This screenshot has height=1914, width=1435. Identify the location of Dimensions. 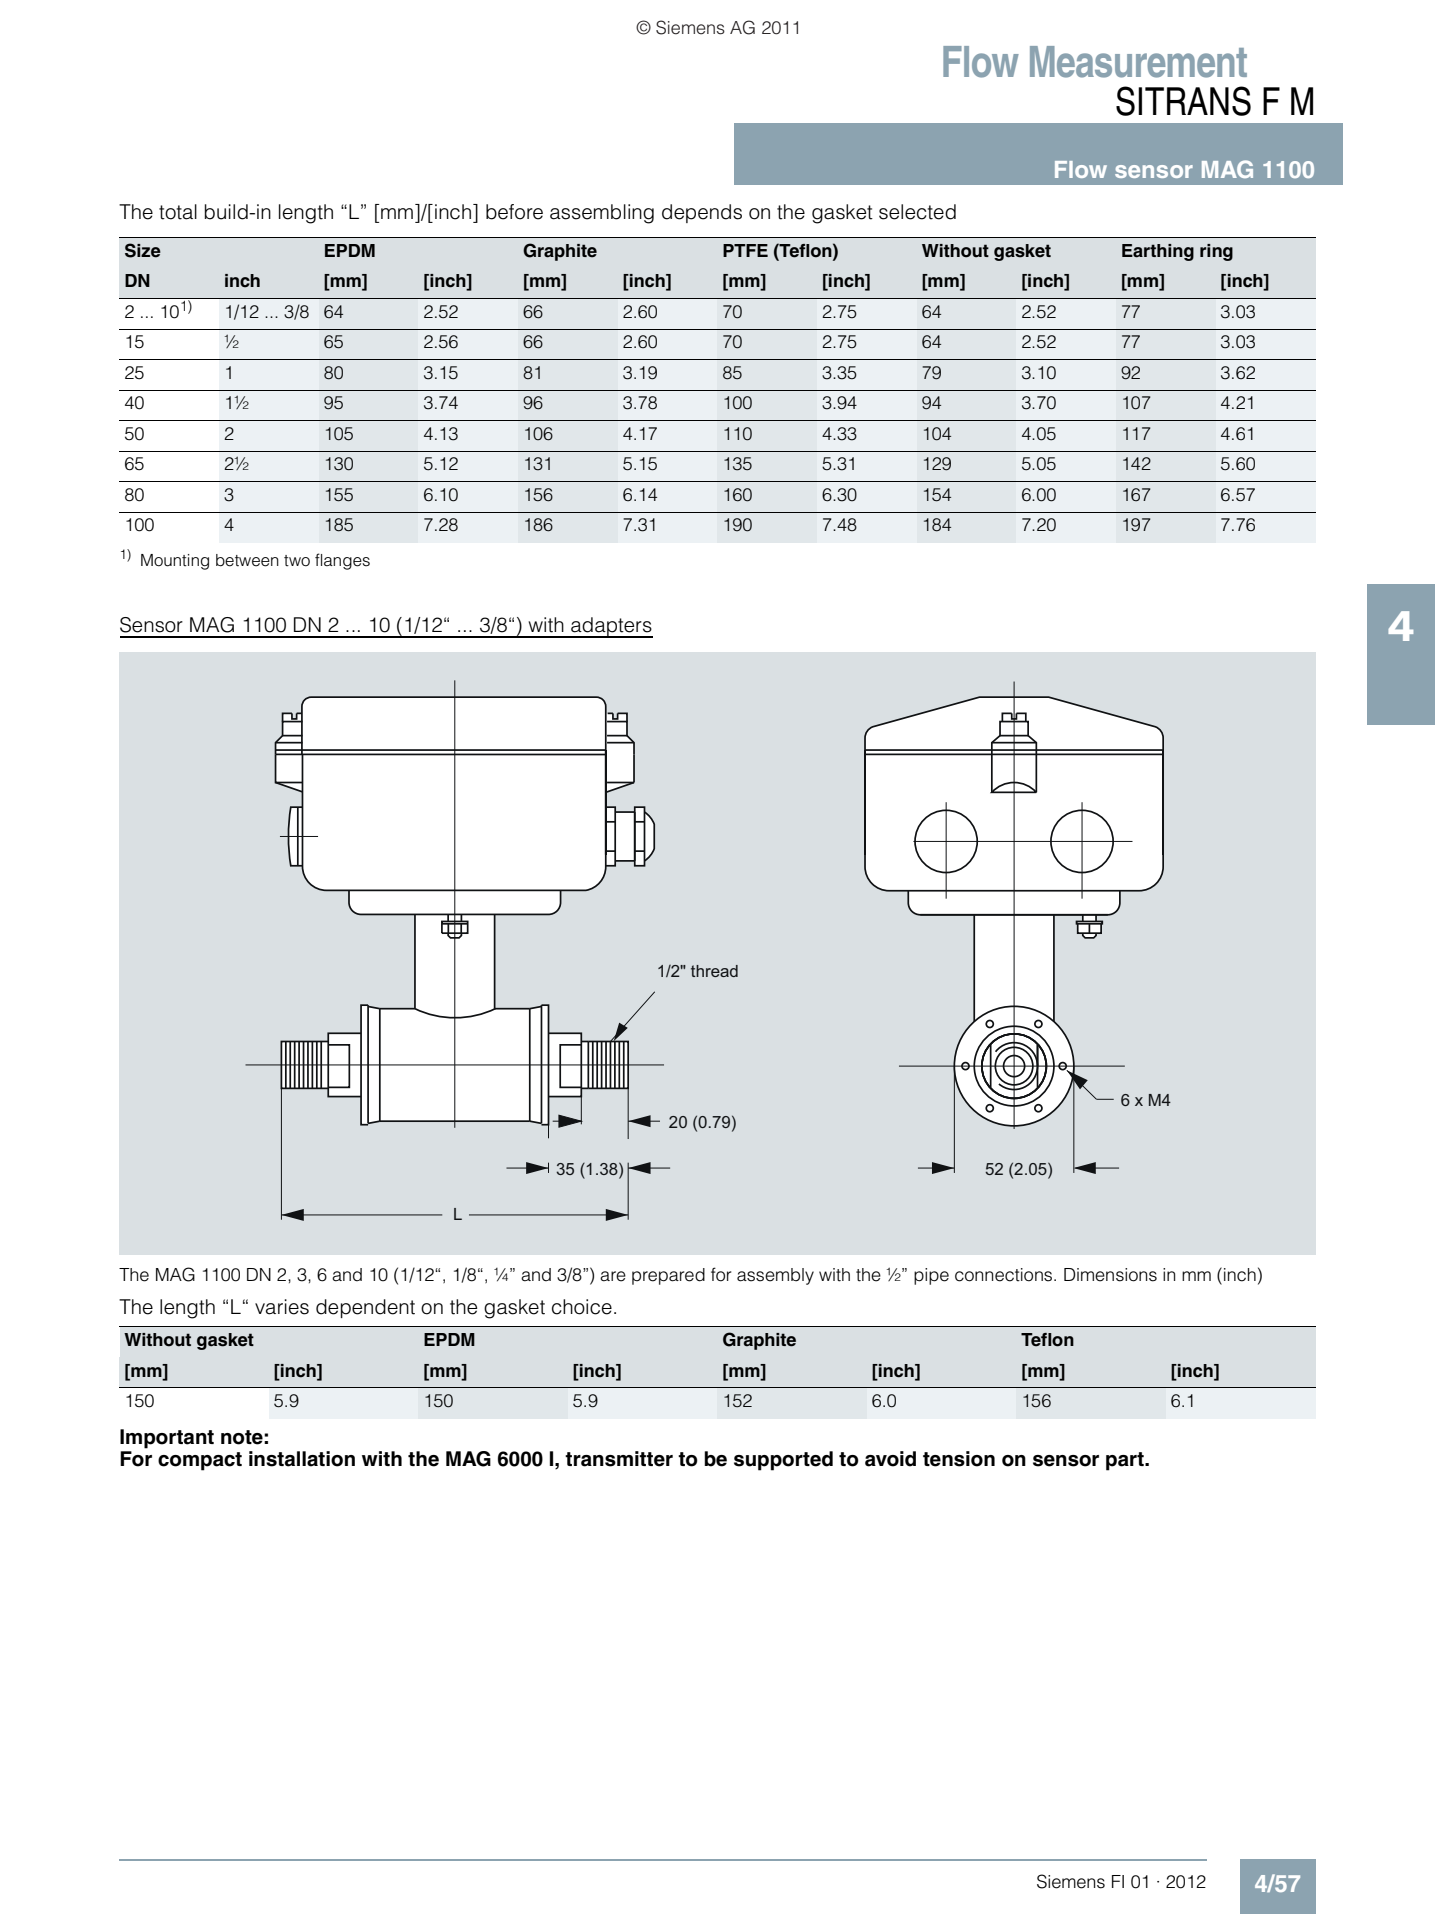
(1110, 1275).
